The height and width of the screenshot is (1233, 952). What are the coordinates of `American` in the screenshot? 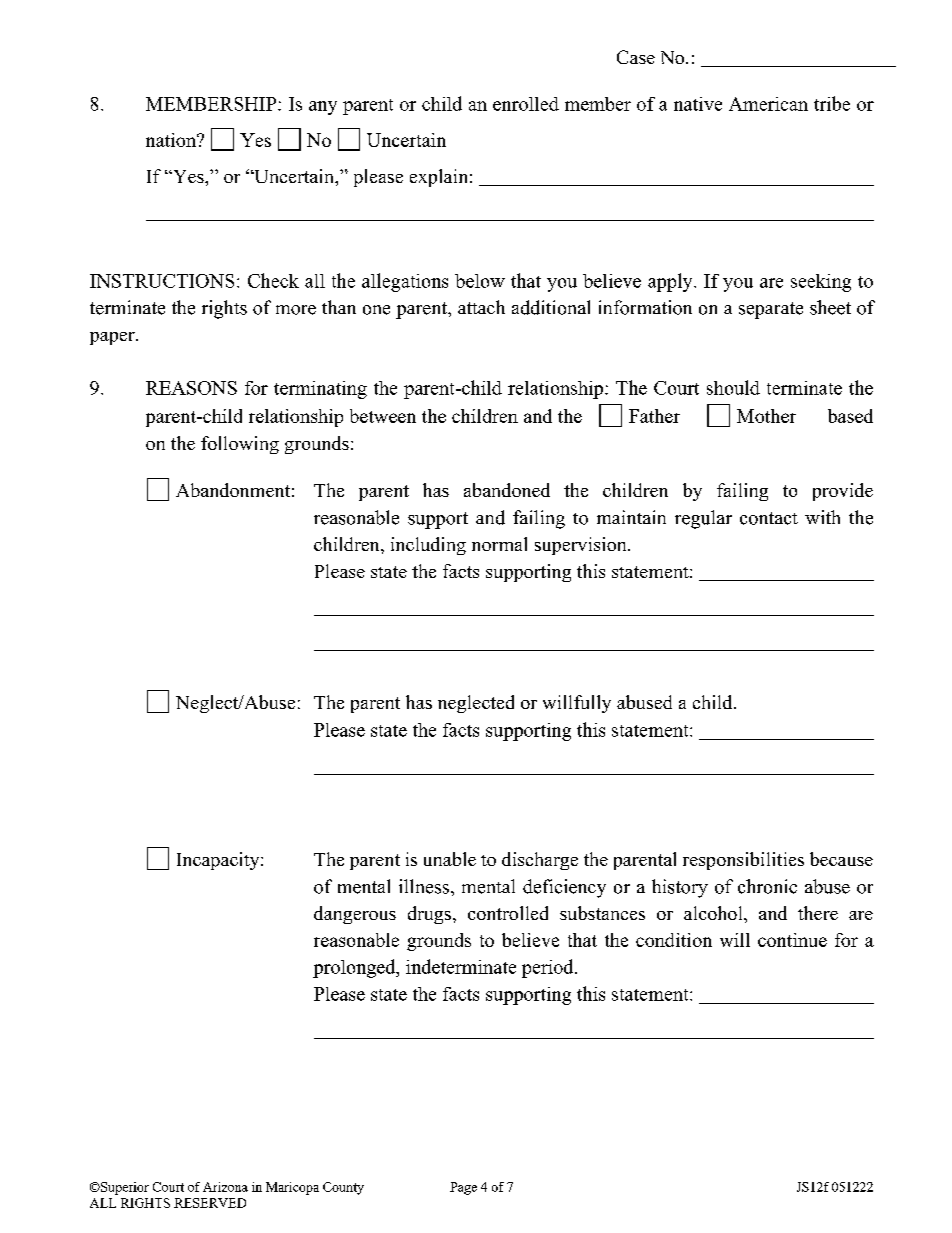 It's located at (768, 104).
